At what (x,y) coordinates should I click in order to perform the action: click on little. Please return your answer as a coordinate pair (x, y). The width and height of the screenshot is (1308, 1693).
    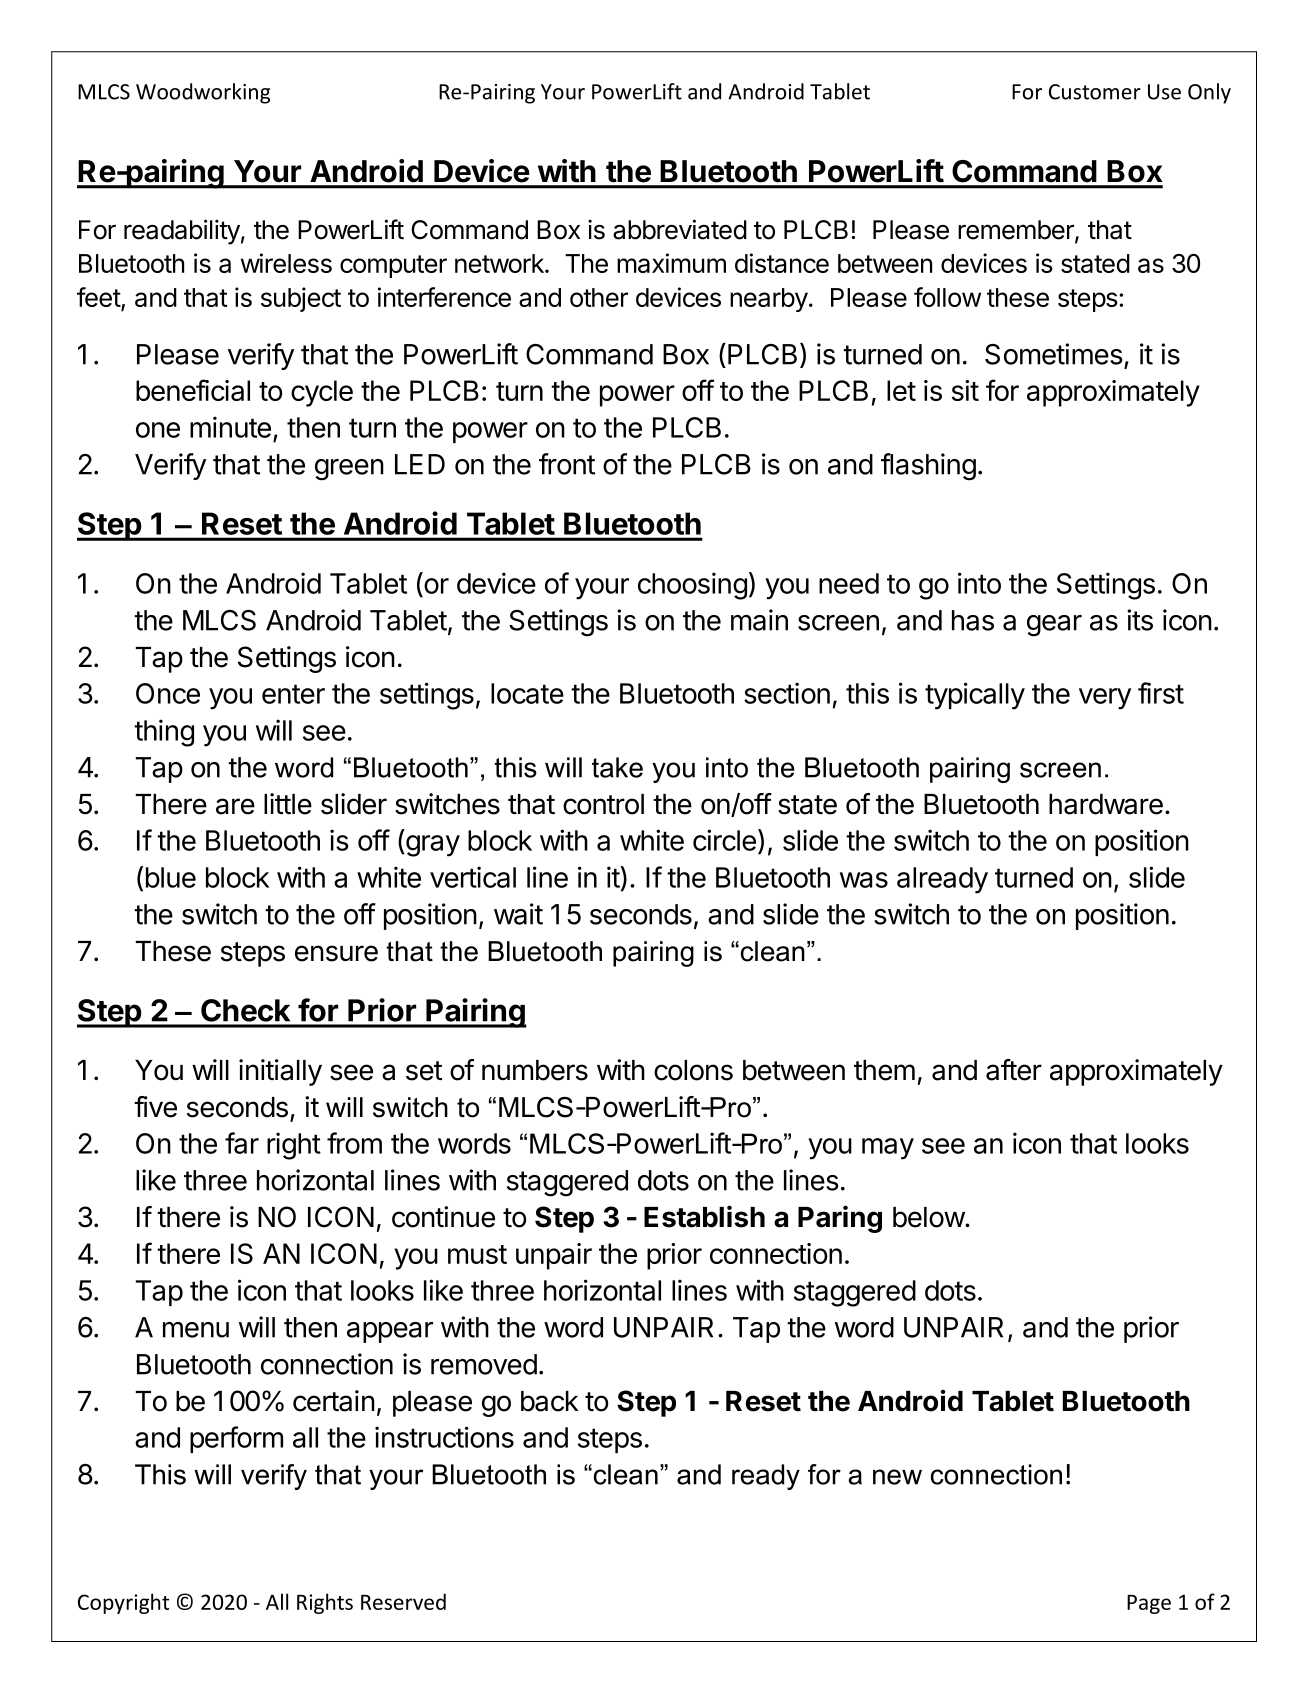
    Looking at the image, I should click on (288, 804).
